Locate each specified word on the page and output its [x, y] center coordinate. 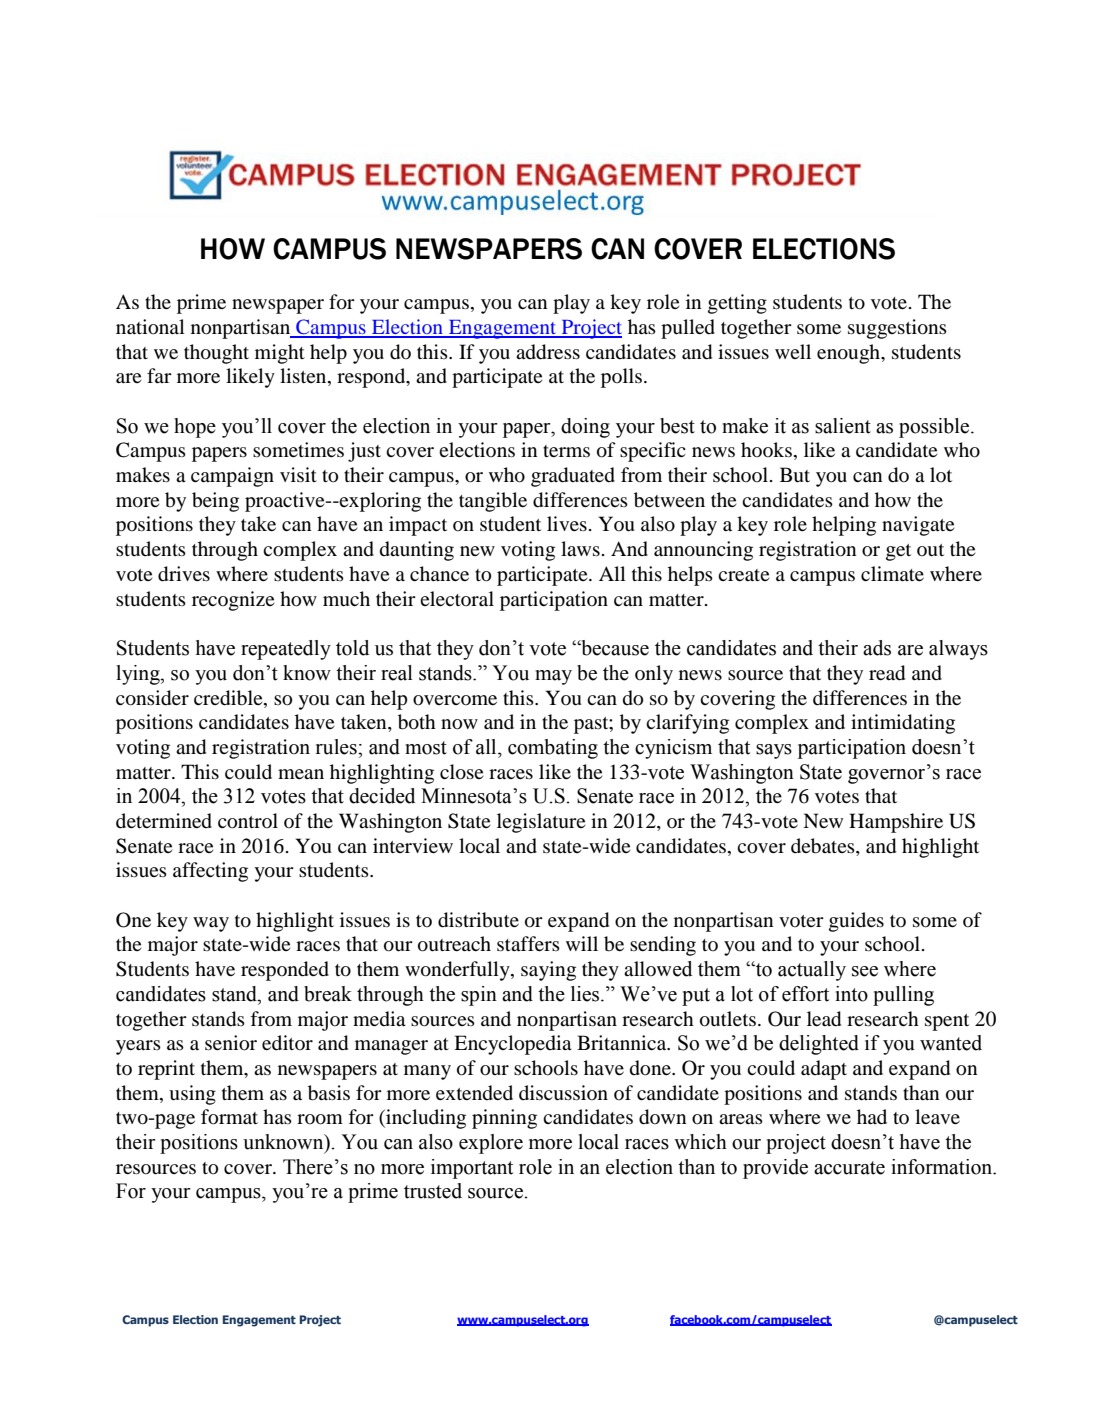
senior [231, 1043]
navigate [918, 526]
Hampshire [896, 823]
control [248, 821]
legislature [541, 823]
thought [216, 354]
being [215, 502]
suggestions [897, 329]
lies [586, 994]
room [320, 1119]
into [851, 994]
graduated [573, 477]
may [553, 677]
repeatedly [286, 650]
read [887, 673]
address [548, 352]
